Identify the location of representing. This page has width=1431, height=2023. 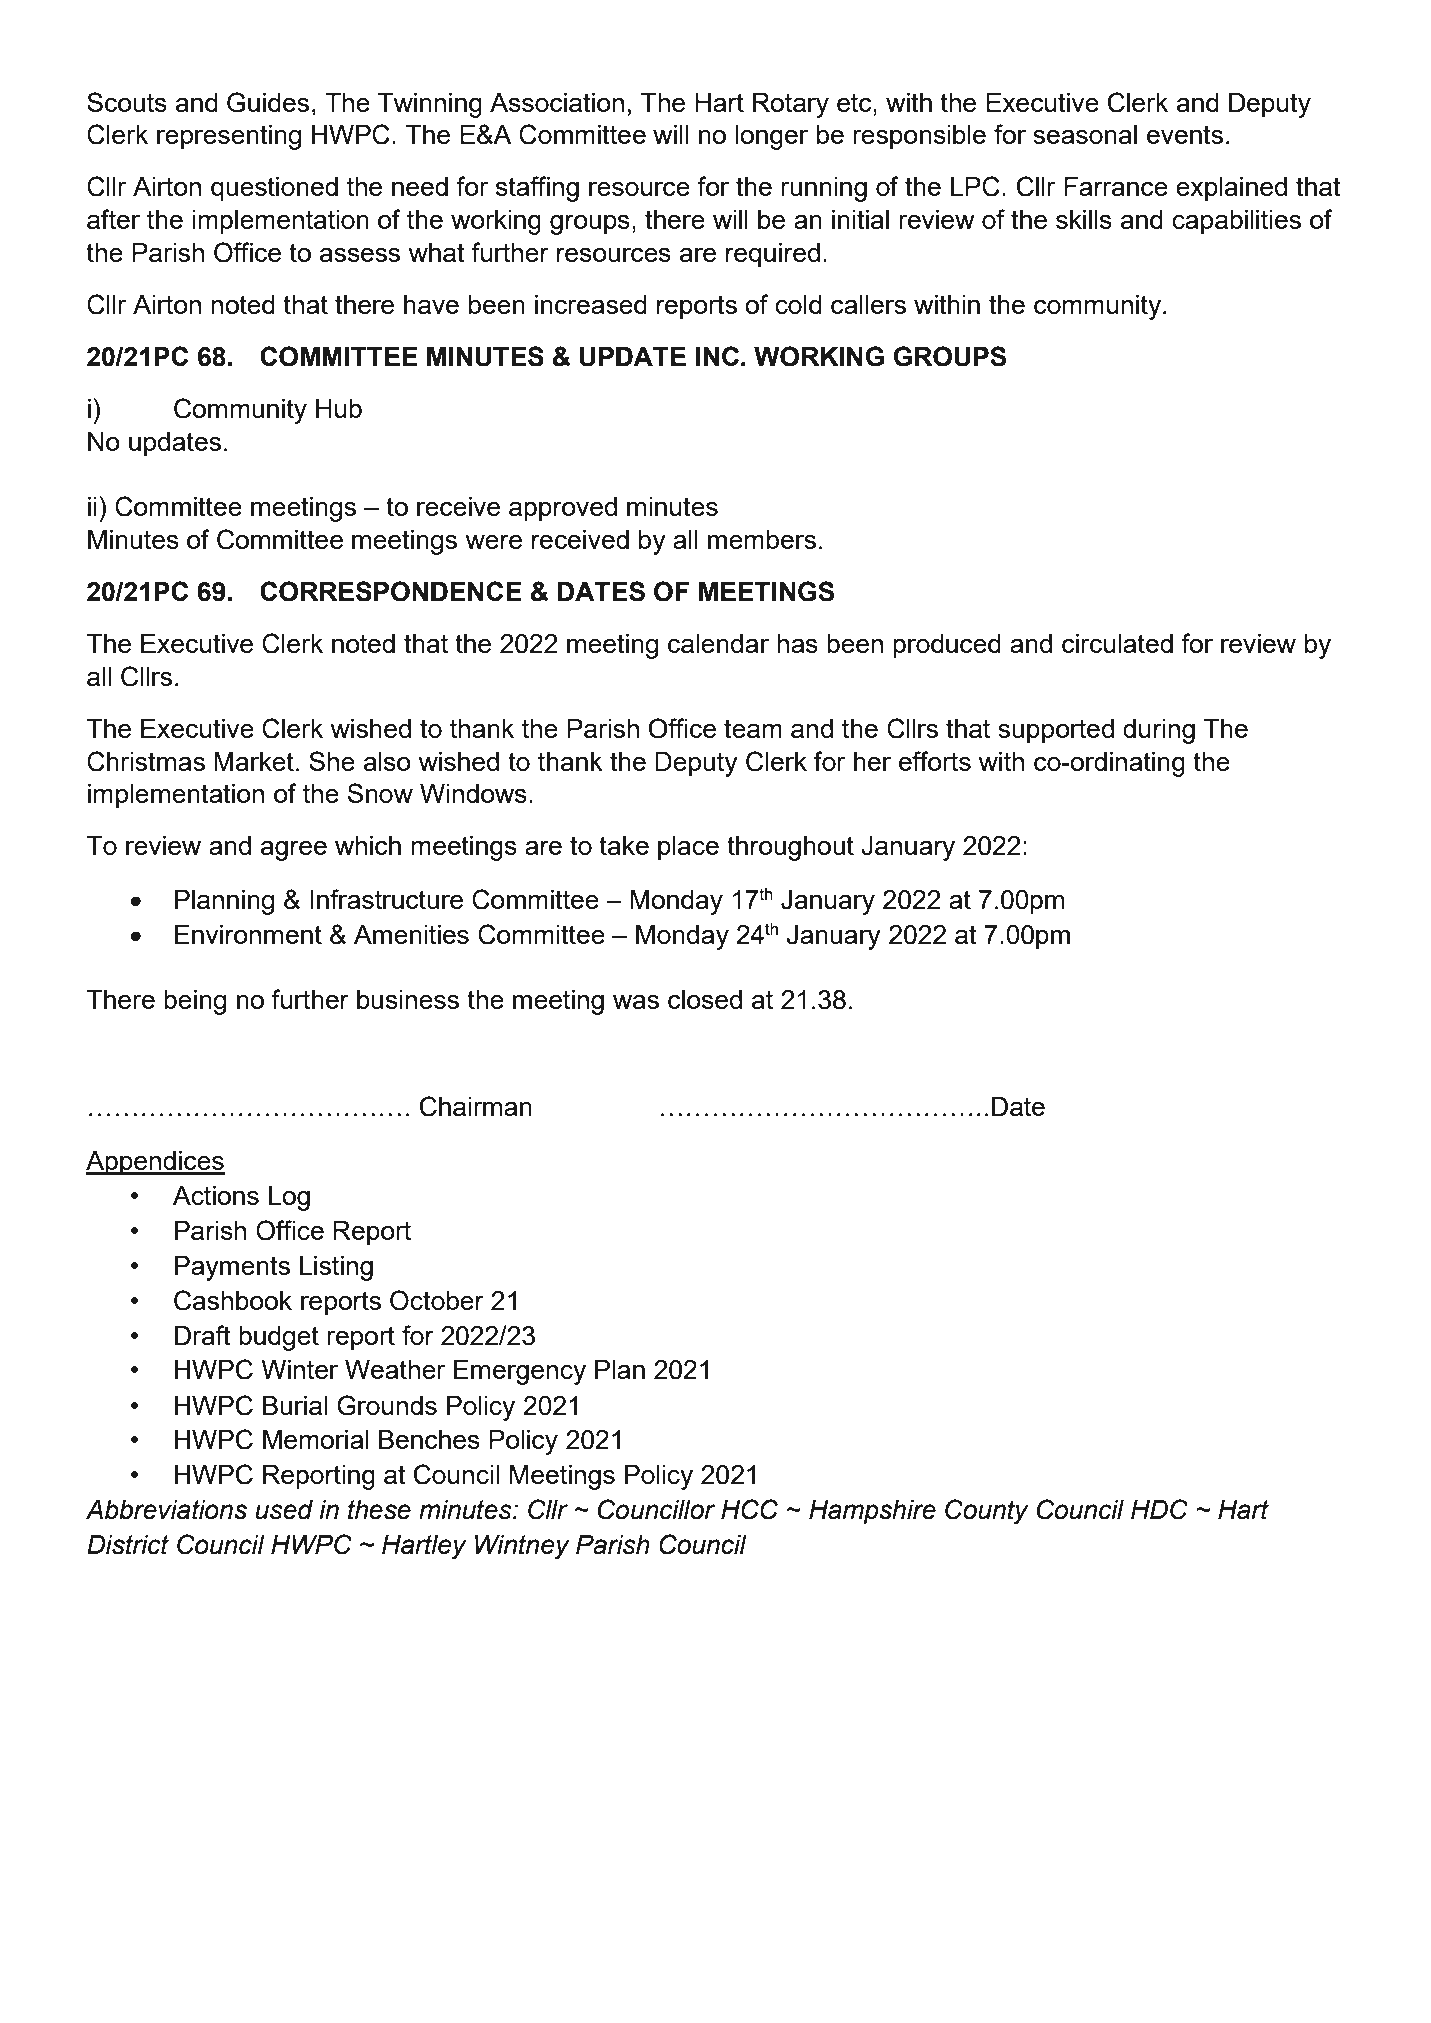
(229, 137).
